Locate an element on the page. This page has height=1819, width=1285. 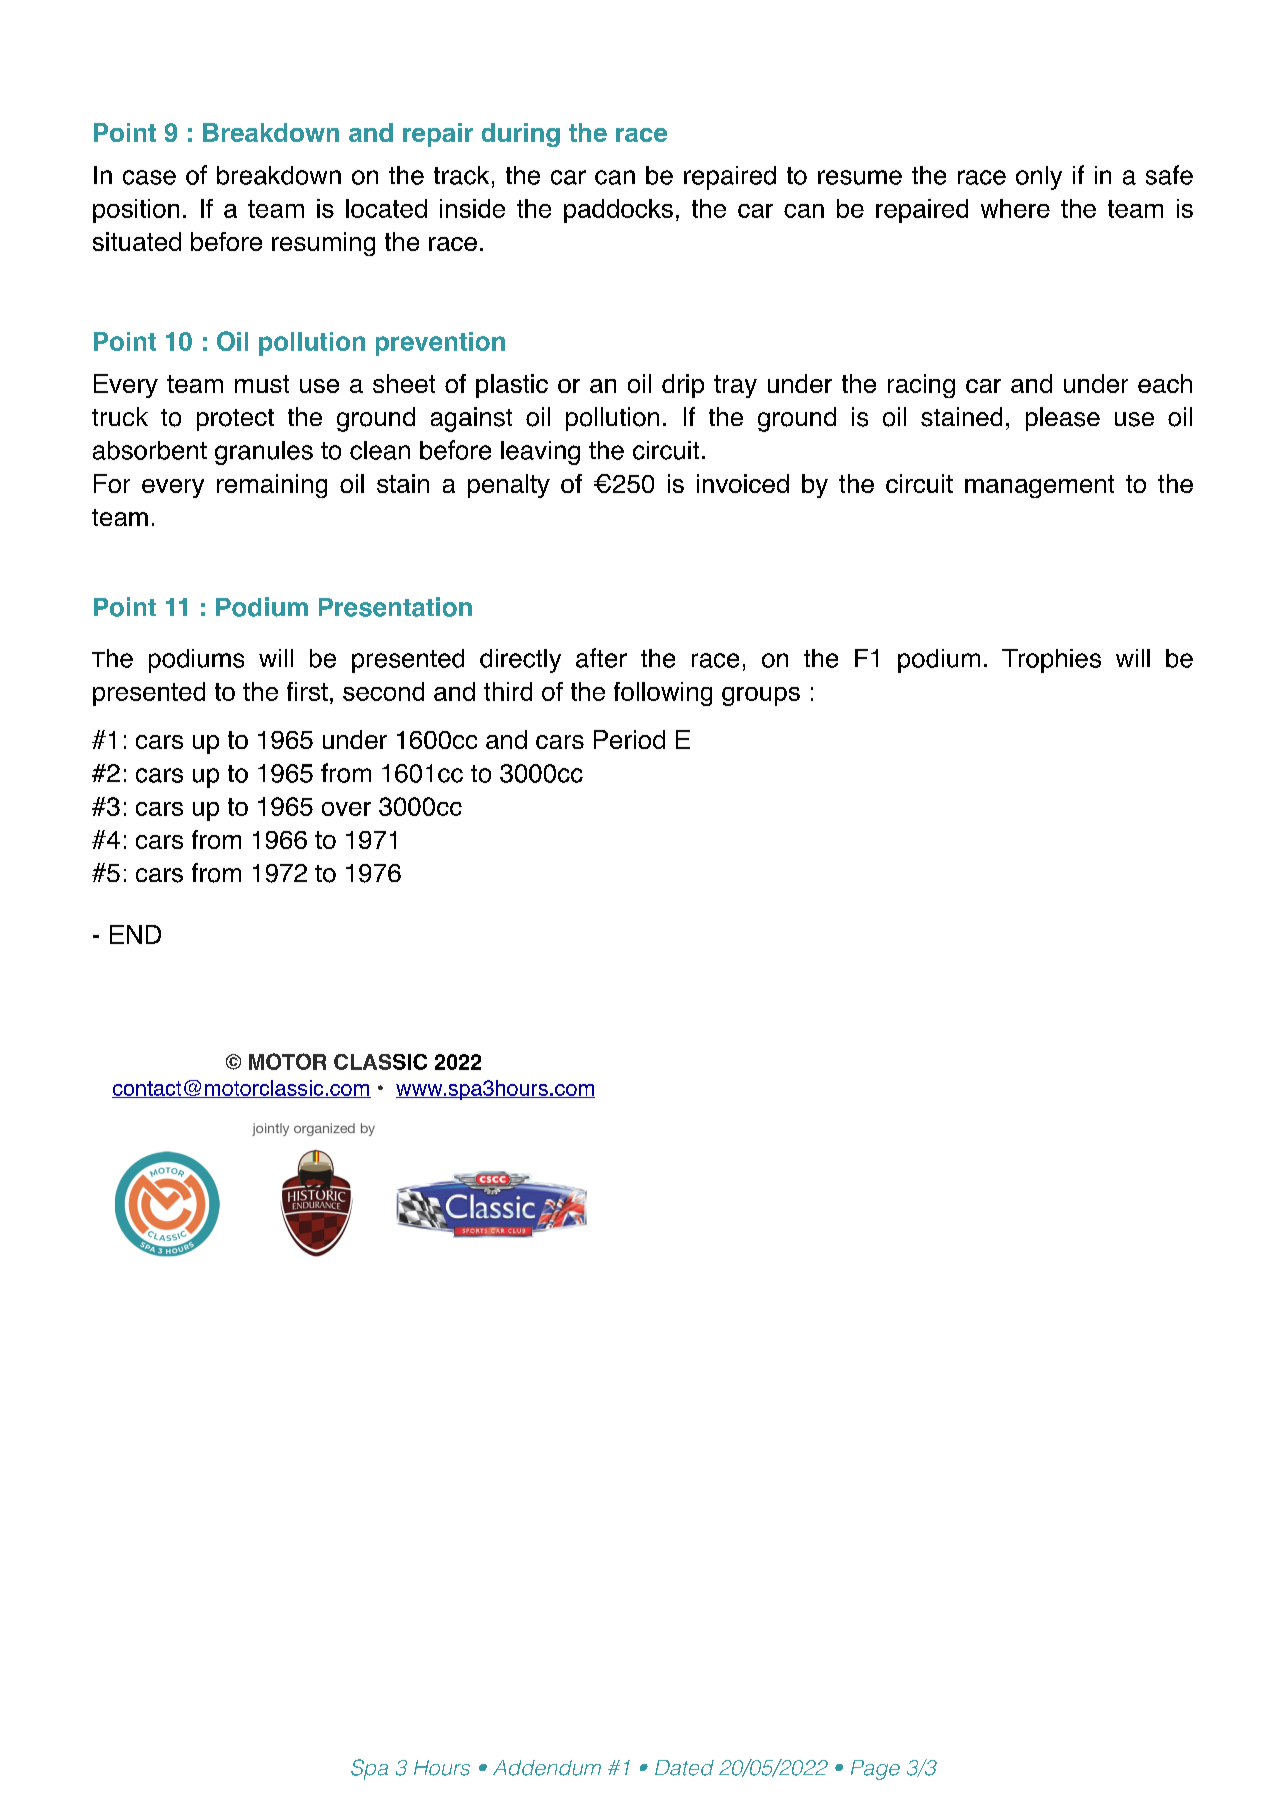
paddocks is located at coordinates (618, 211).
